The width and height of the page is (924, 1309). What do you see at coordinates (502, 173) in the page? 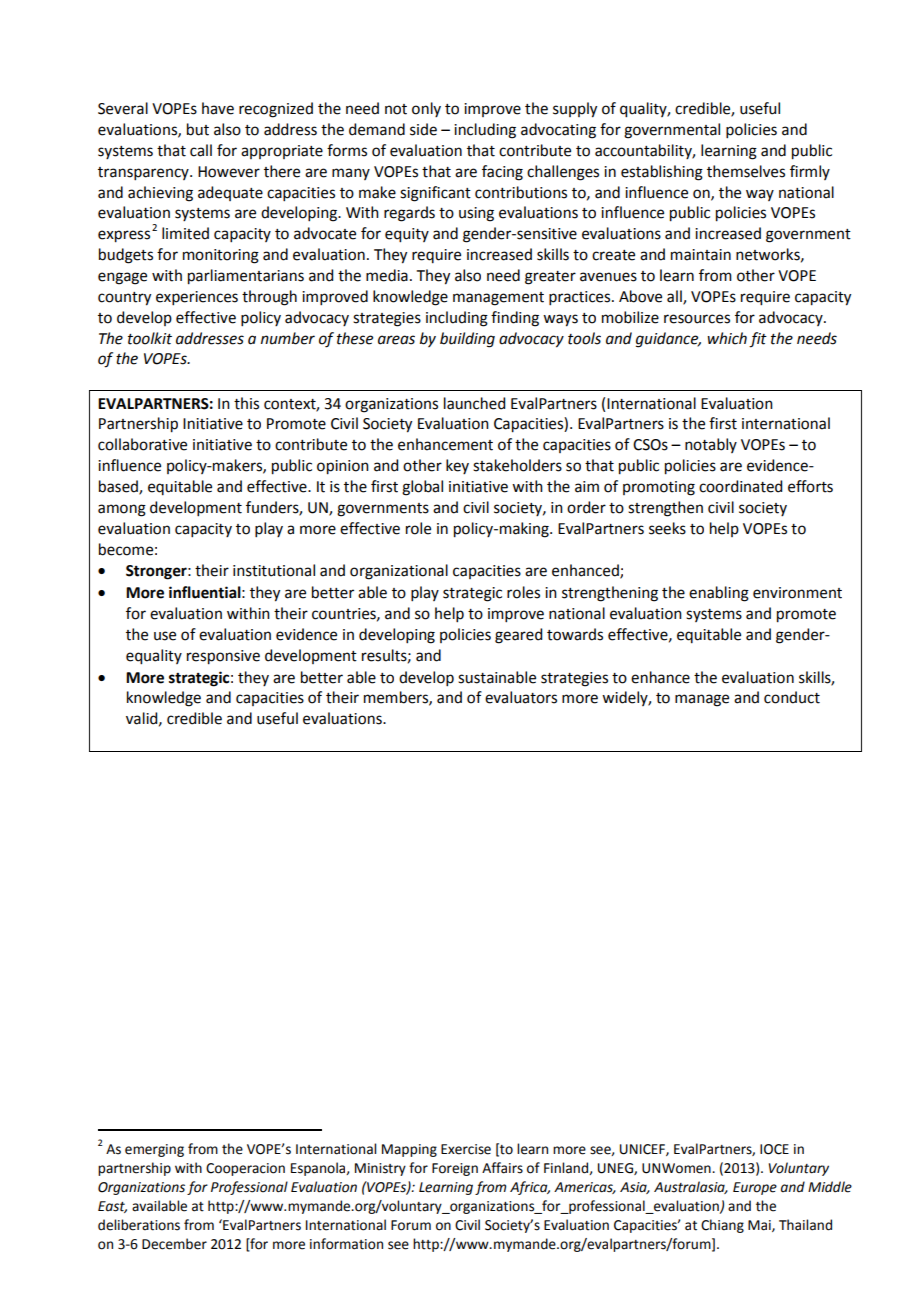
I see `facing` at bounding box center [502, 173].
